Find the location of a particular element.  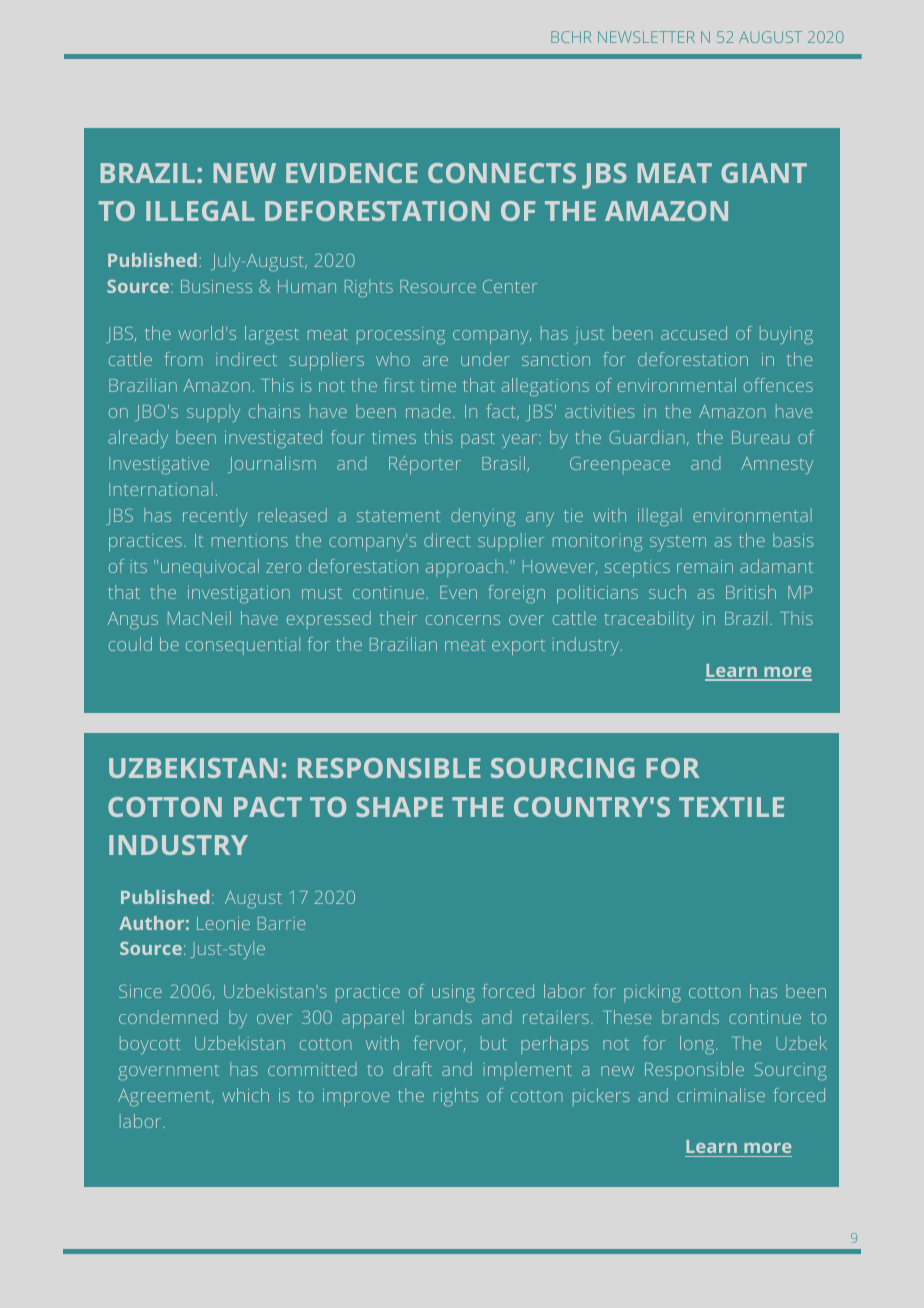

approach is located at coordinates (464, 568).
